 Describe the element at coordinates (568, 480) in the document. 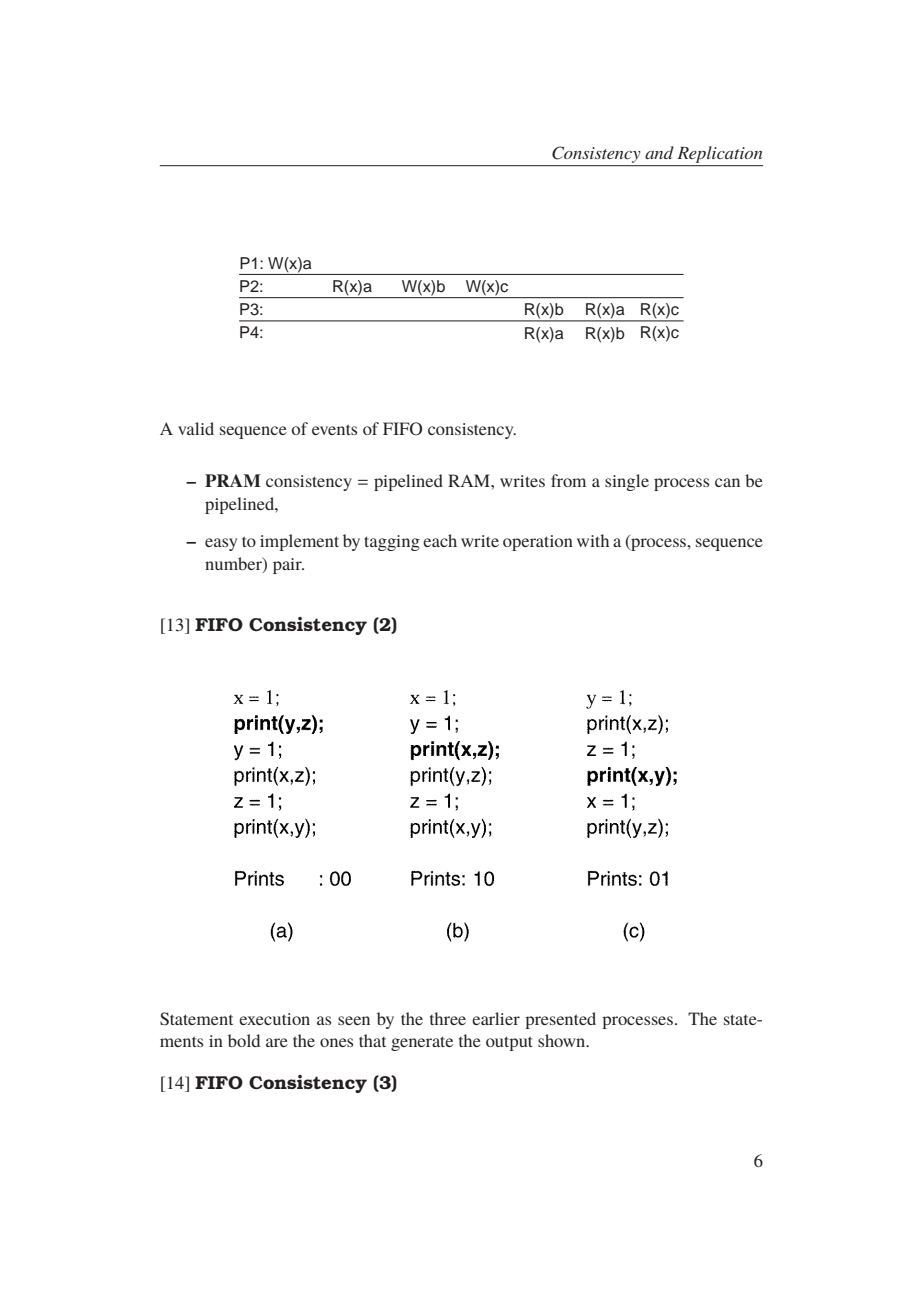

I see `from` at that location.
